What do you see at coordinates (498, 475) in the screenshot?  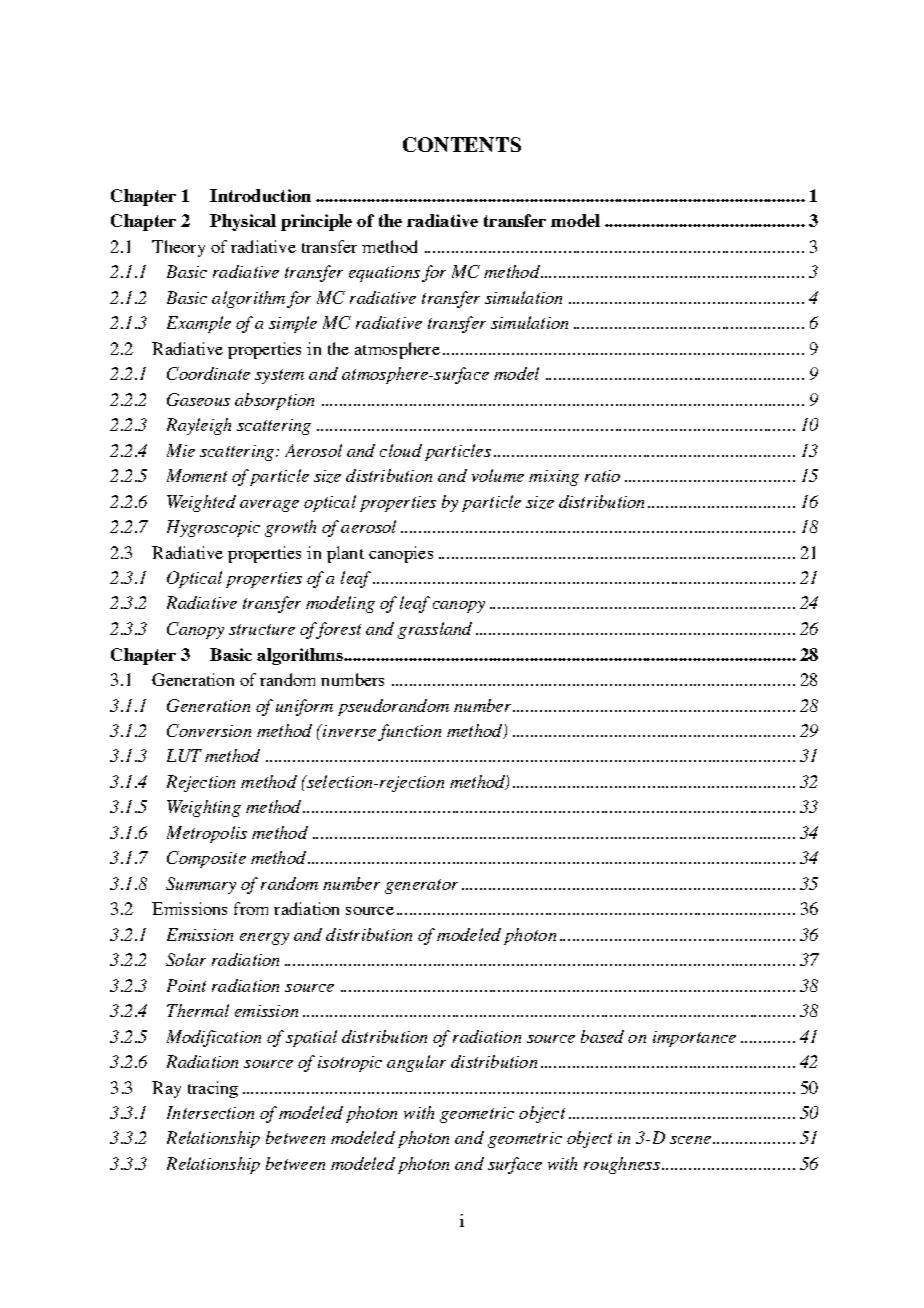 I see `volume` at bounding box center [498, 475].
